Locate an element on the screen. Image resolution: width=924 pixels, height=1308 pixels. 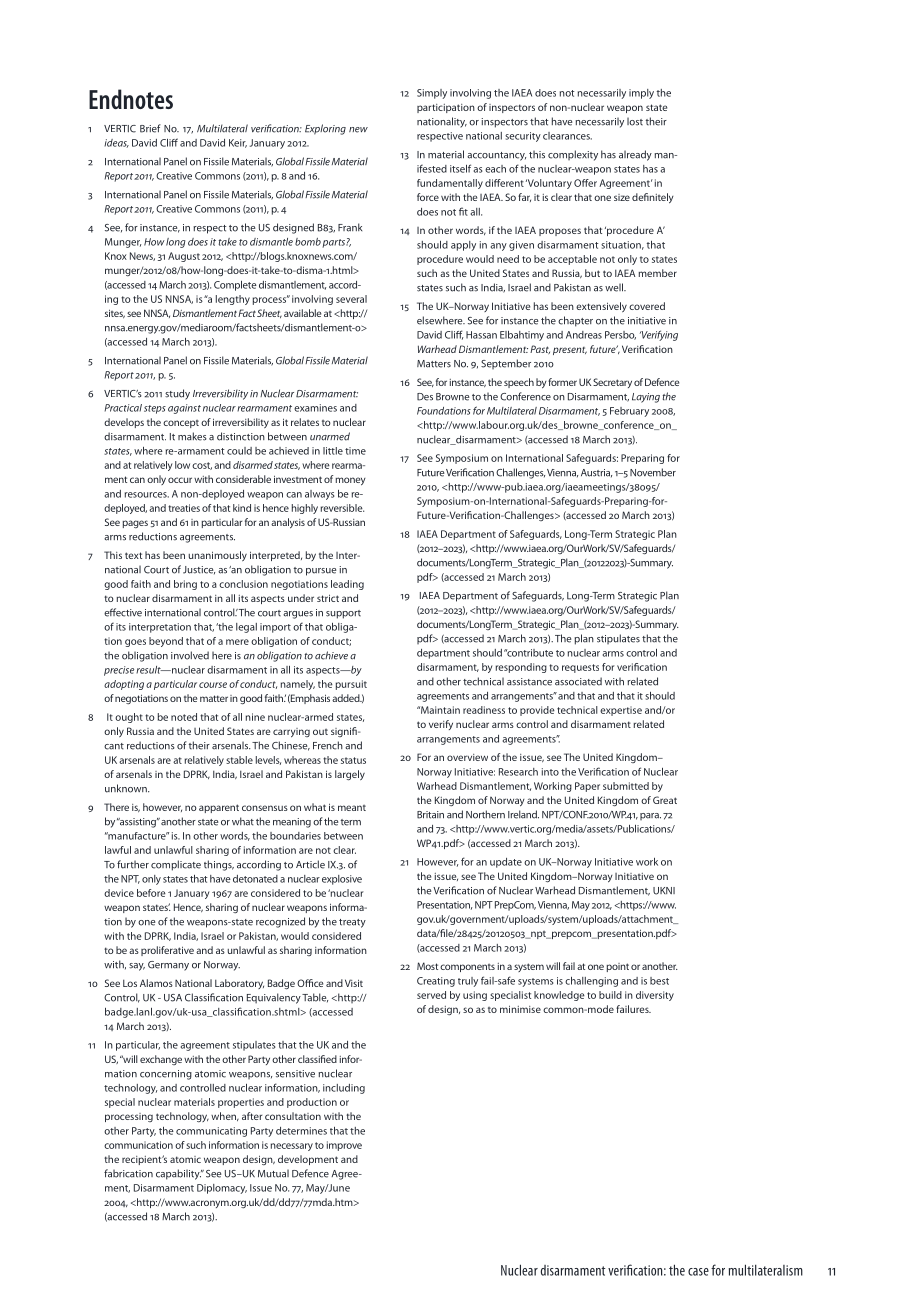
Matters is located at coordinates (434, 364).
